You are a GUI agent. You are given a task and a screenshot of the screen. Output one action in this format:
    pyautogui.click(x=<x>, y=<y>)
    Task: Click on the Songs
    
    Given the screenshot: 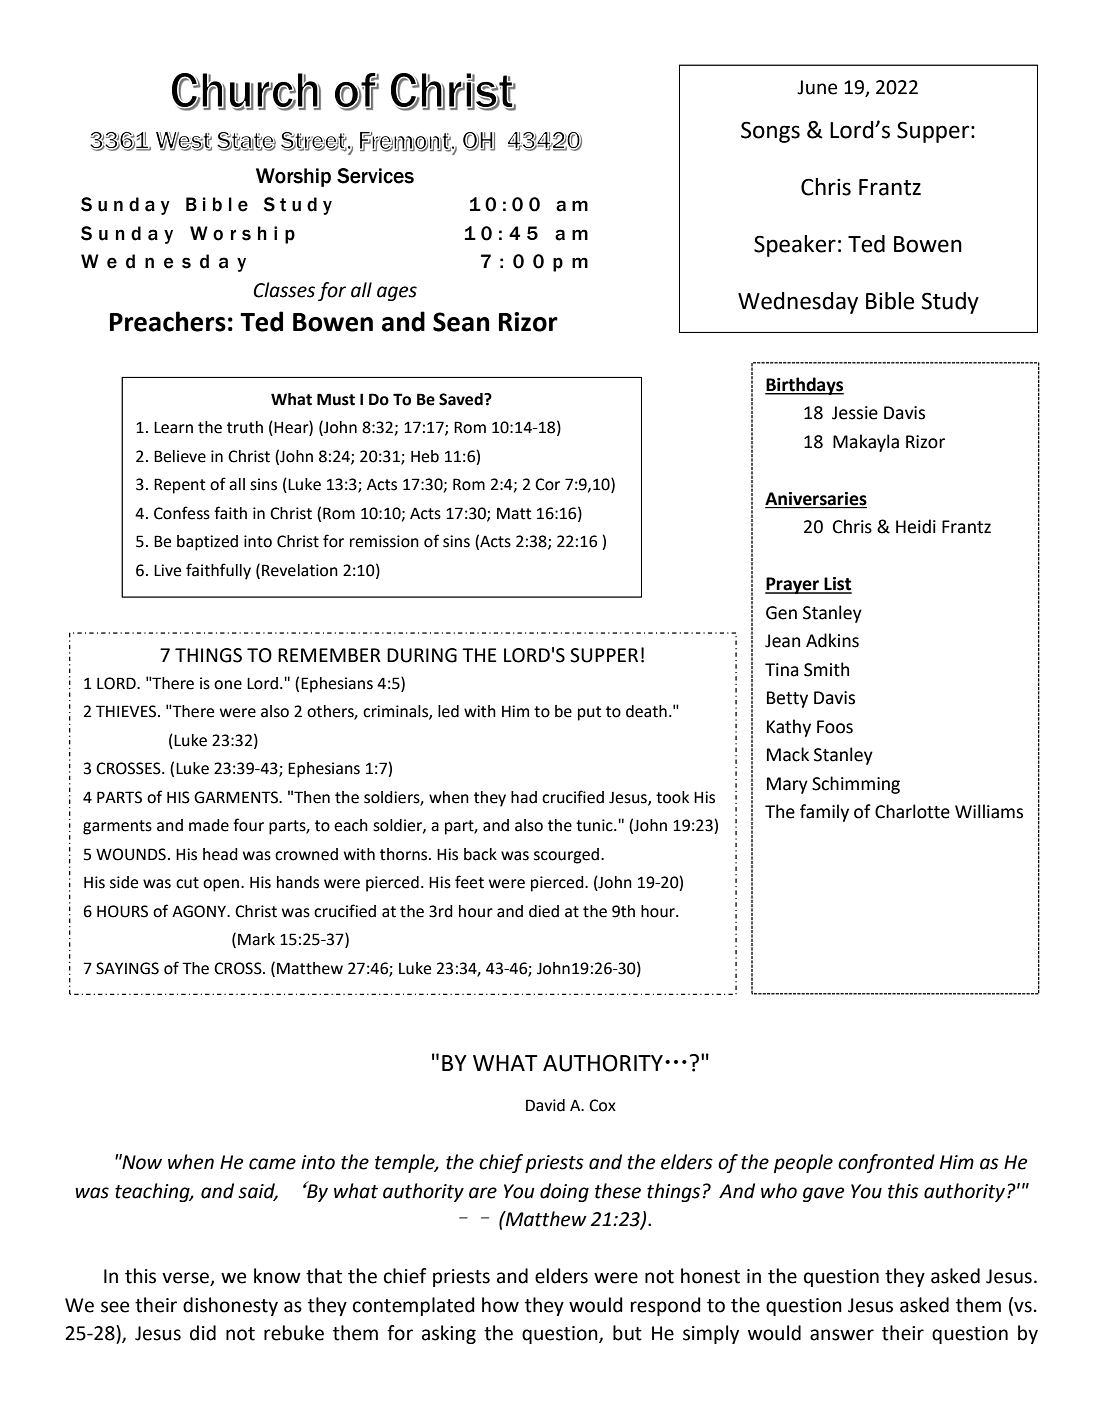 What is the action you would take?
    pyautogui.click(x=770, y=132)
